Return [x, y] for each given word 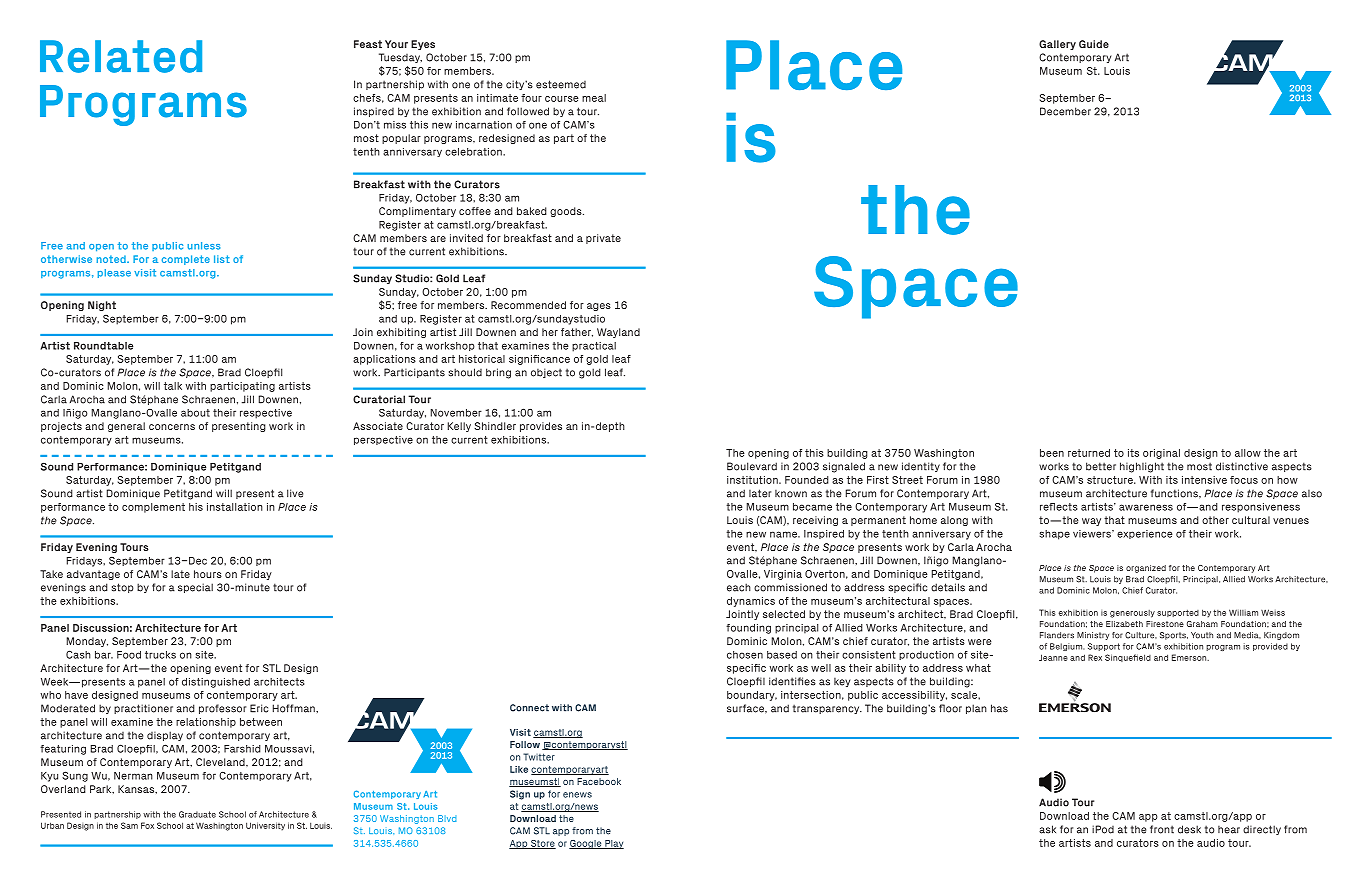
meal [594, 98]
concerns [172, 427]
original [1161, 454]
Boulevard [752, 466]
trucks [160, 655]
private [603, 239]
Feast [368, 44]
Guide [1094, 44]
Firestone [1165, 624]
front [1162, 829]
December [1065, 111]
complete [186, 260]
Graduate [197, 814]
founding [748, 629]
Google [586, 844]
